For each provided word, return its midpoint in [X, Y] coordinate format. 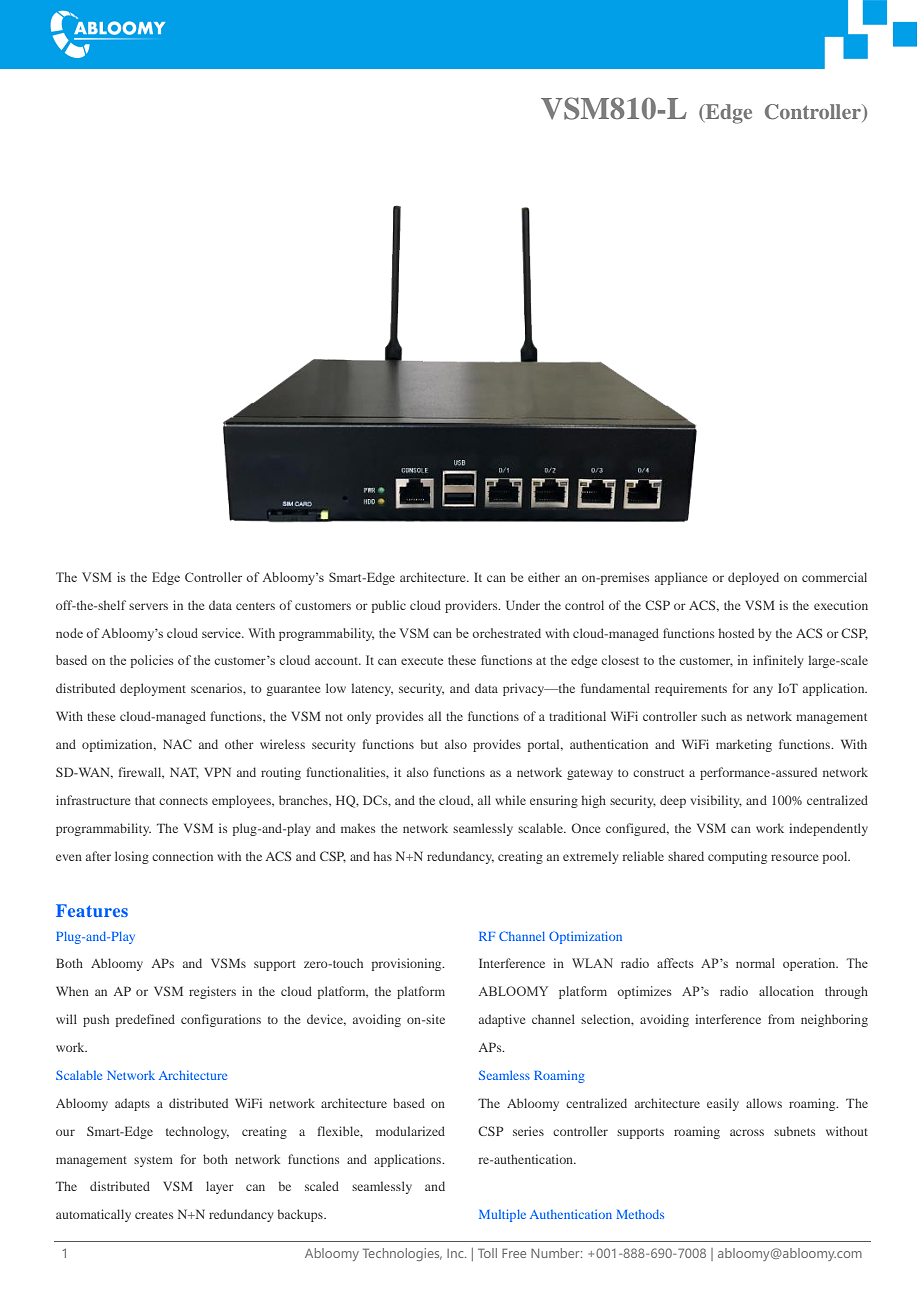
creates [154, 1215]
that [145, 800]
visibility [716, 801]
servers [148, 606]
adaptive [502, 1020]
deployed [753, 578]
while [510, 800]
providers [472, 606]
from [781, 1019]
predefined [145, 1020]
